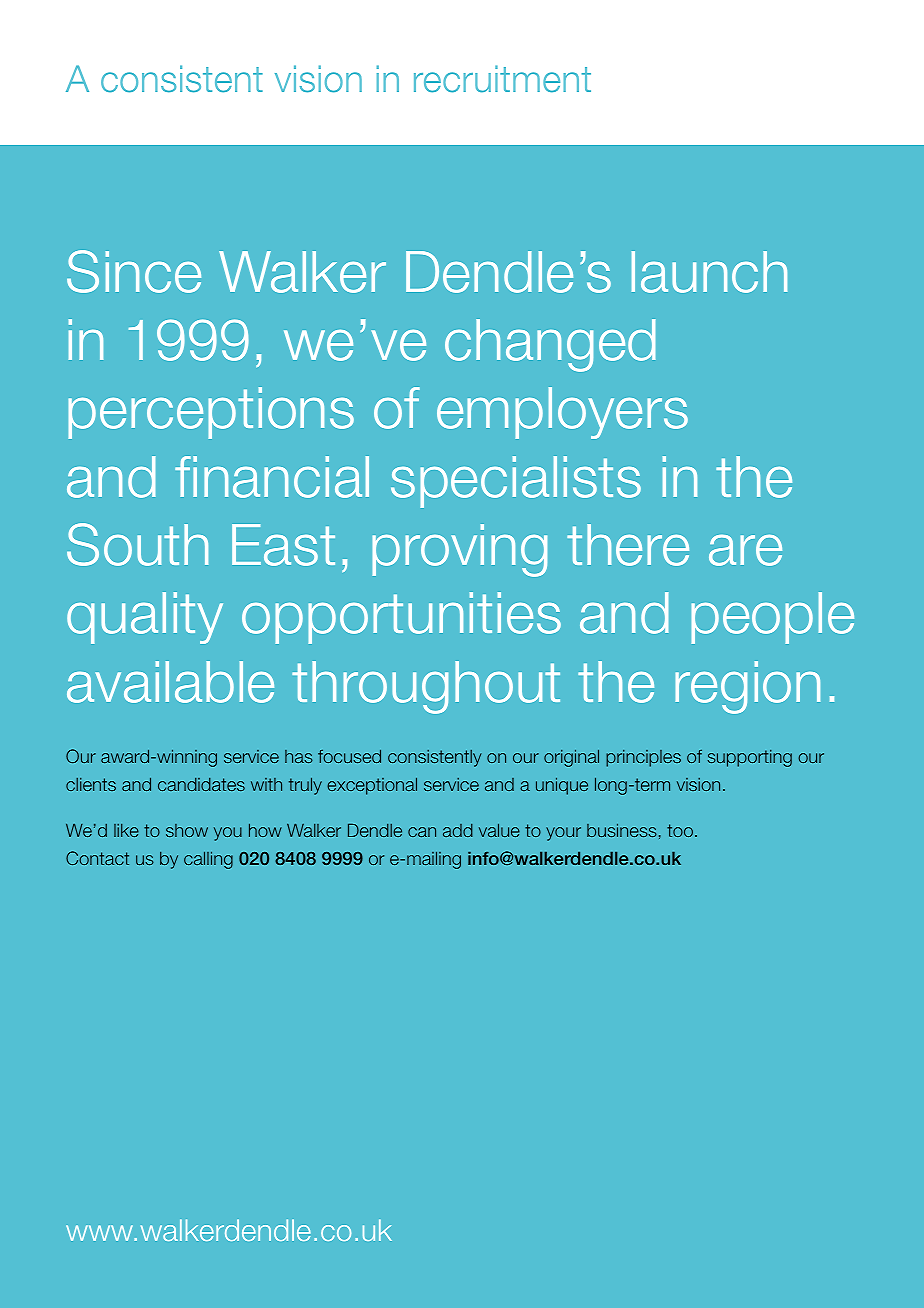  What do you see at coordinates (272, 477) in the document?
I see `financial` at bounding box center [272, 477].
